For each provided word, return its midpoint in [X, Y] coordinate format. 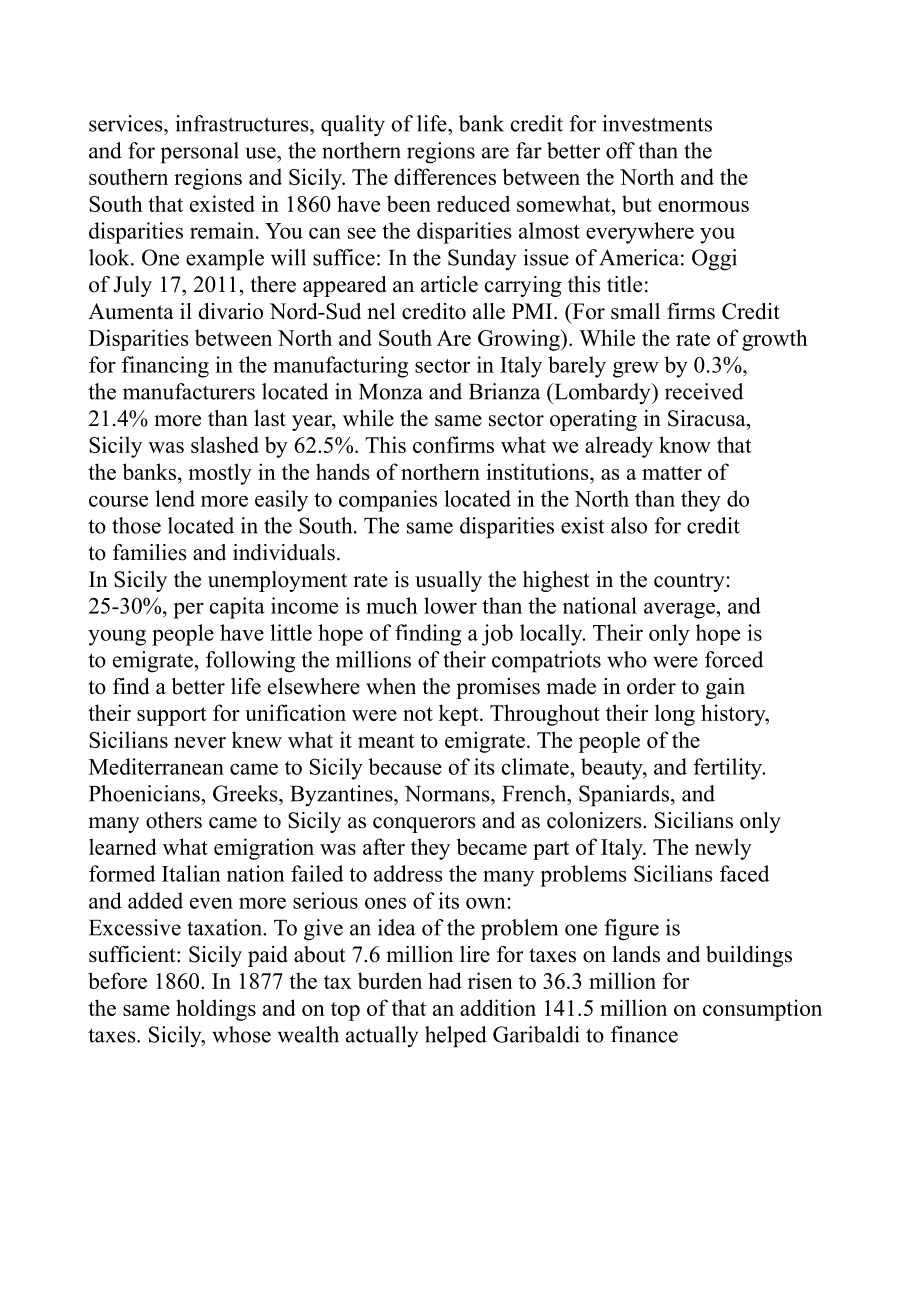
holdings [216, 1010]
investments [657, 123]
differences [445, 176]
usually [448, 581]
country [689, 582]
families [150, 552]
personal [200, 153]
